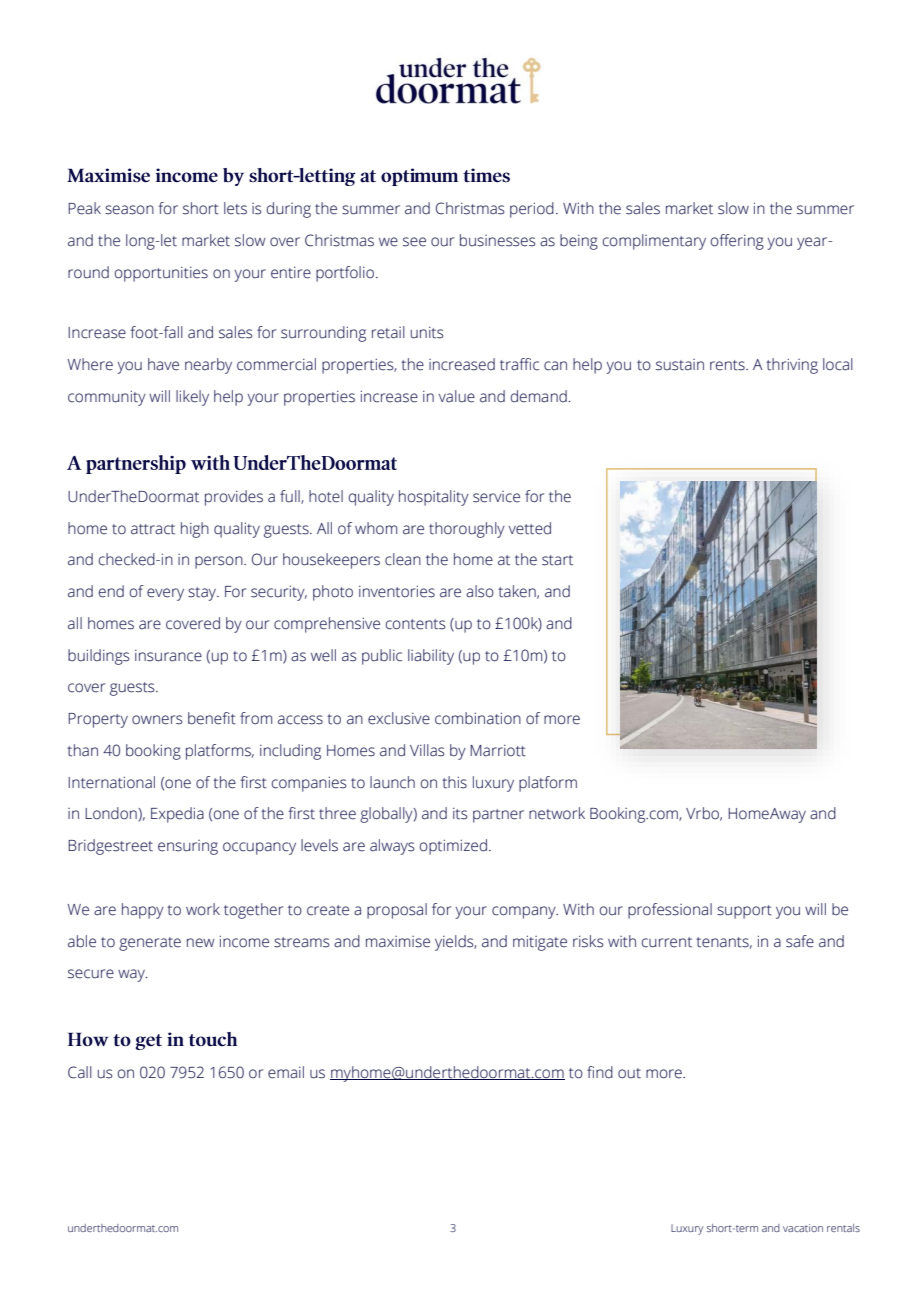  What do you see at coordinates (91, 974) in the image?
I see `secure` at bounding box center [91, 974].
